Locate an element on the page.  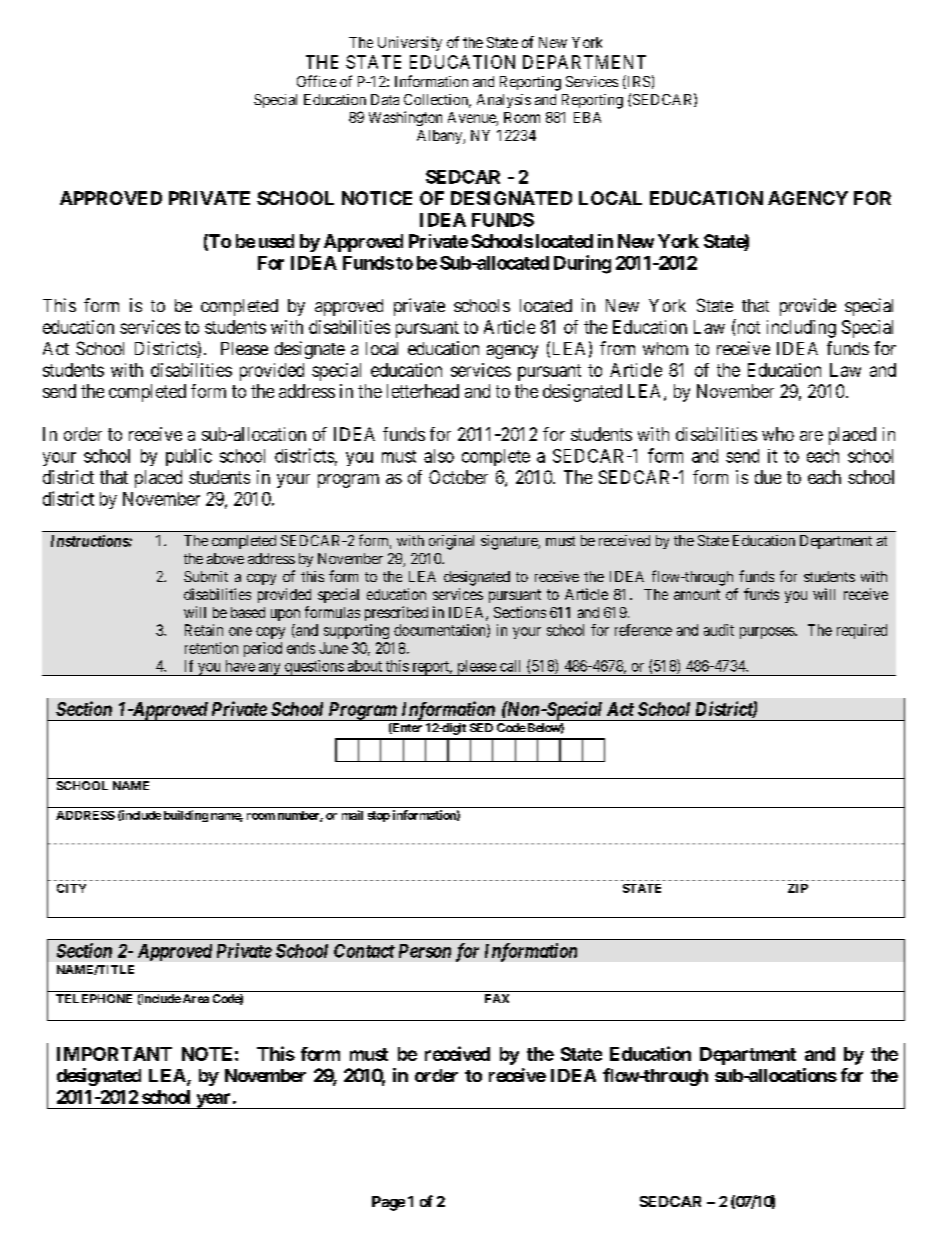
prescribed is located at coordinates (396, 613).
